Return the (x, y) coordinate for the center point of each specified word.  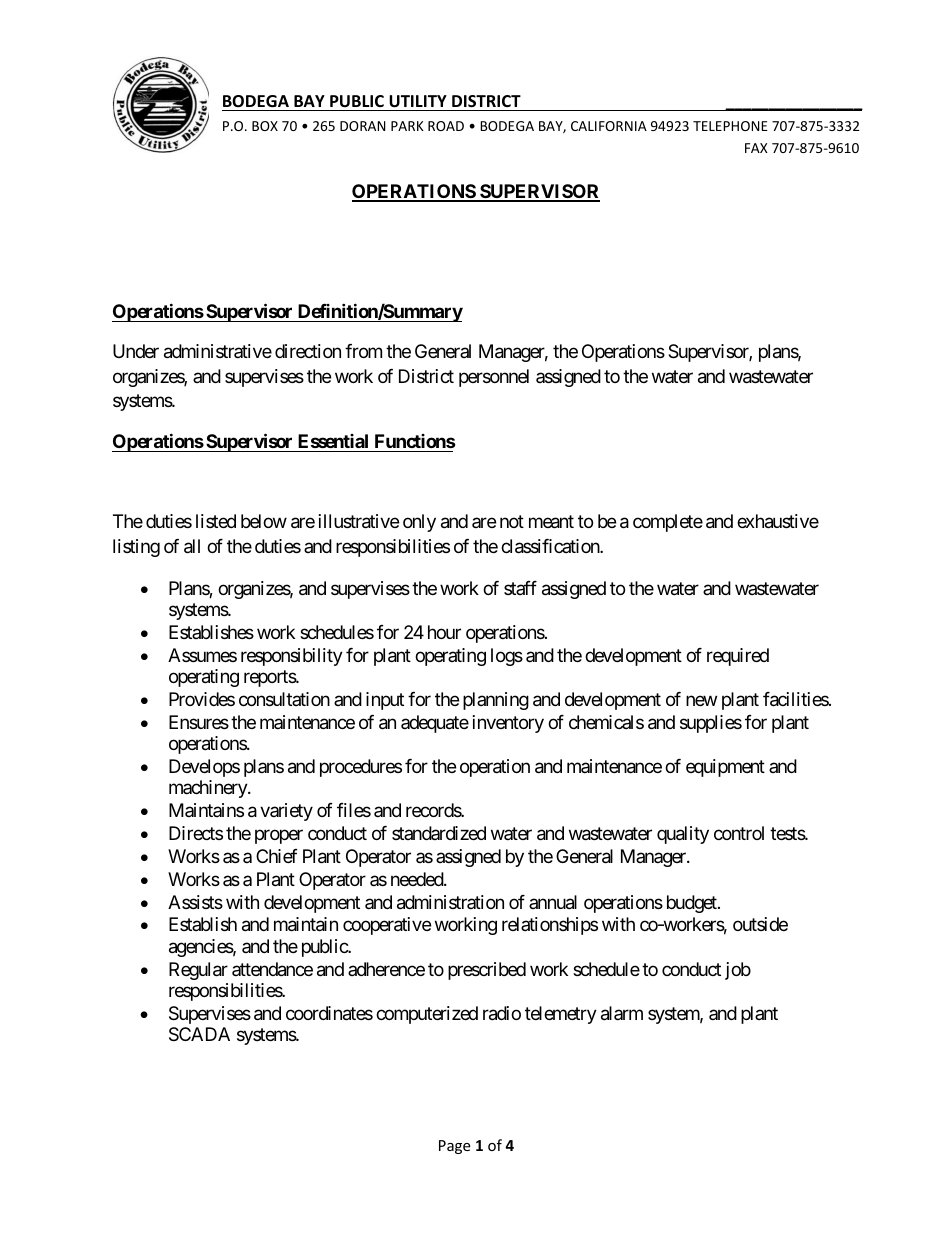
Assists (195, 902)
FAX (756, 148)
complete (668, 523)
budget (693, 904)
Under (136, 351)
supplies (711, 724)
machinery (209, 789)
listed (216, 521)
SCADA (199, 1034)
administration (450, 902)
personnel (494, 378)
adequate (435, 724)
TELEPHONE (730, 126)
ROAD (446, 126)
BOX (265, 126)
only (419, 523)
